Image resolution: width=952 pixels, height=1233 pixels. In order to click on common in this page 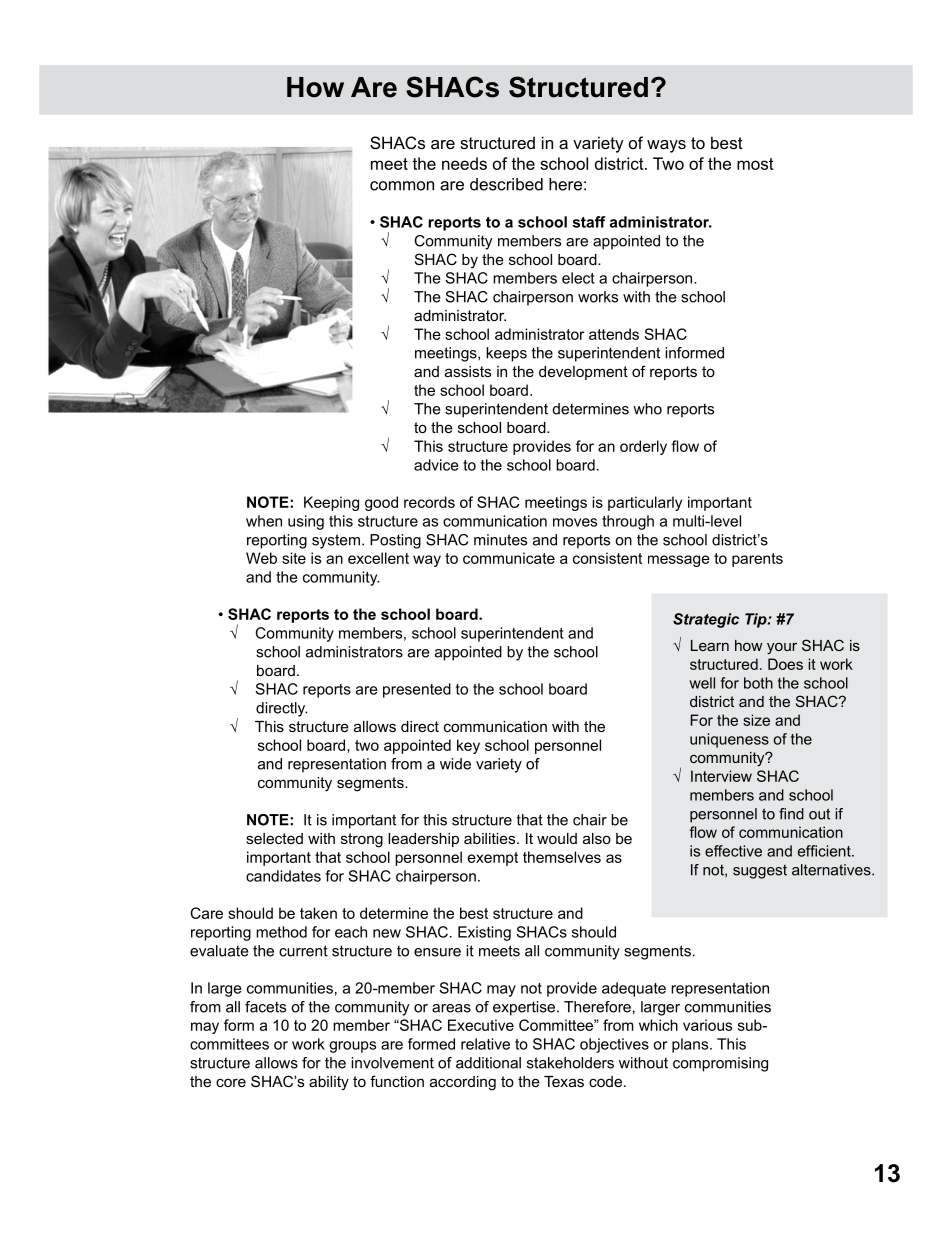, I will do `click(402, 186)`.
